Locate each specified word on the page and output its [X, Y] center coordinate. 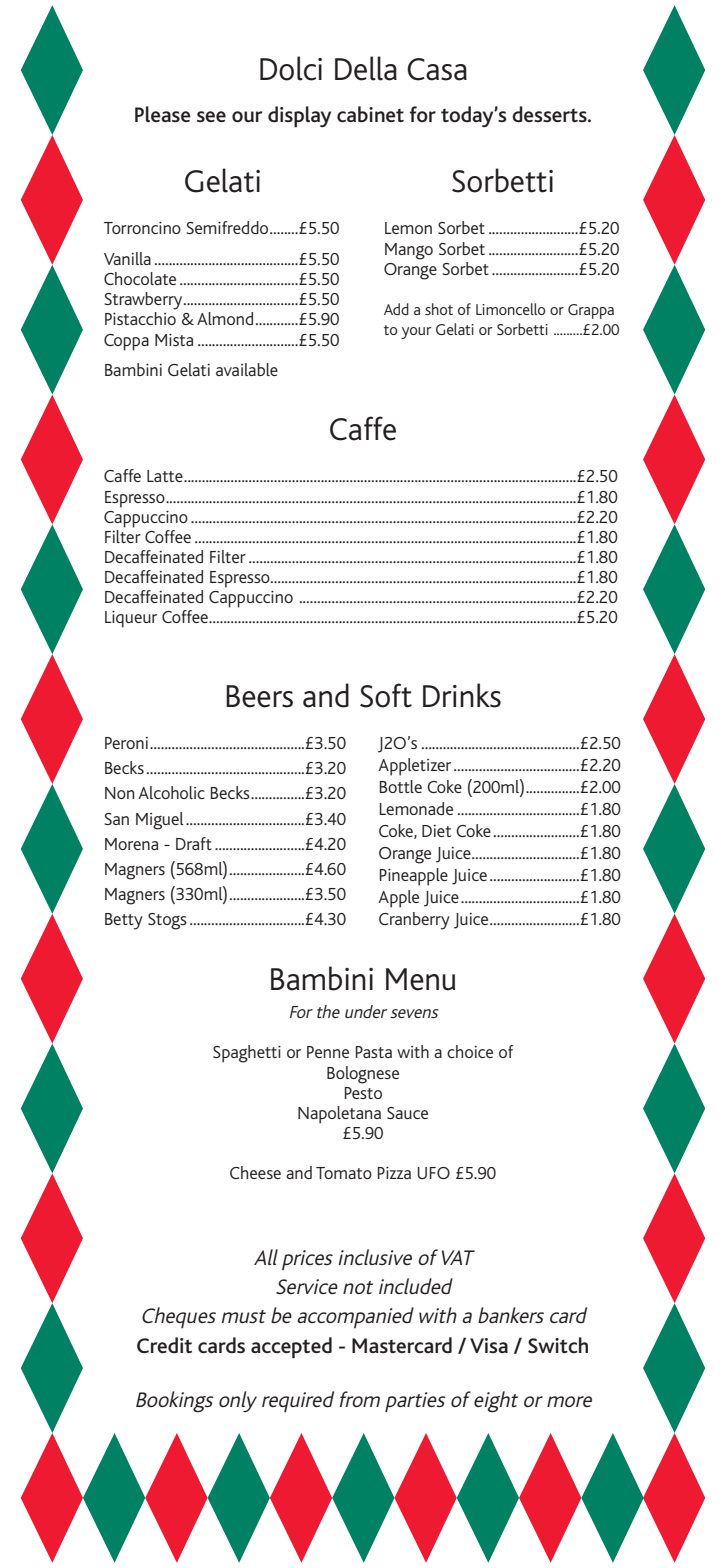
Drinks [462, 695]
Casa [437, 69]
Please [163, 114]
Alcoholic [171, 792]
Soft [386, 695]
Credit [164, 1345]
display [299, 117]
